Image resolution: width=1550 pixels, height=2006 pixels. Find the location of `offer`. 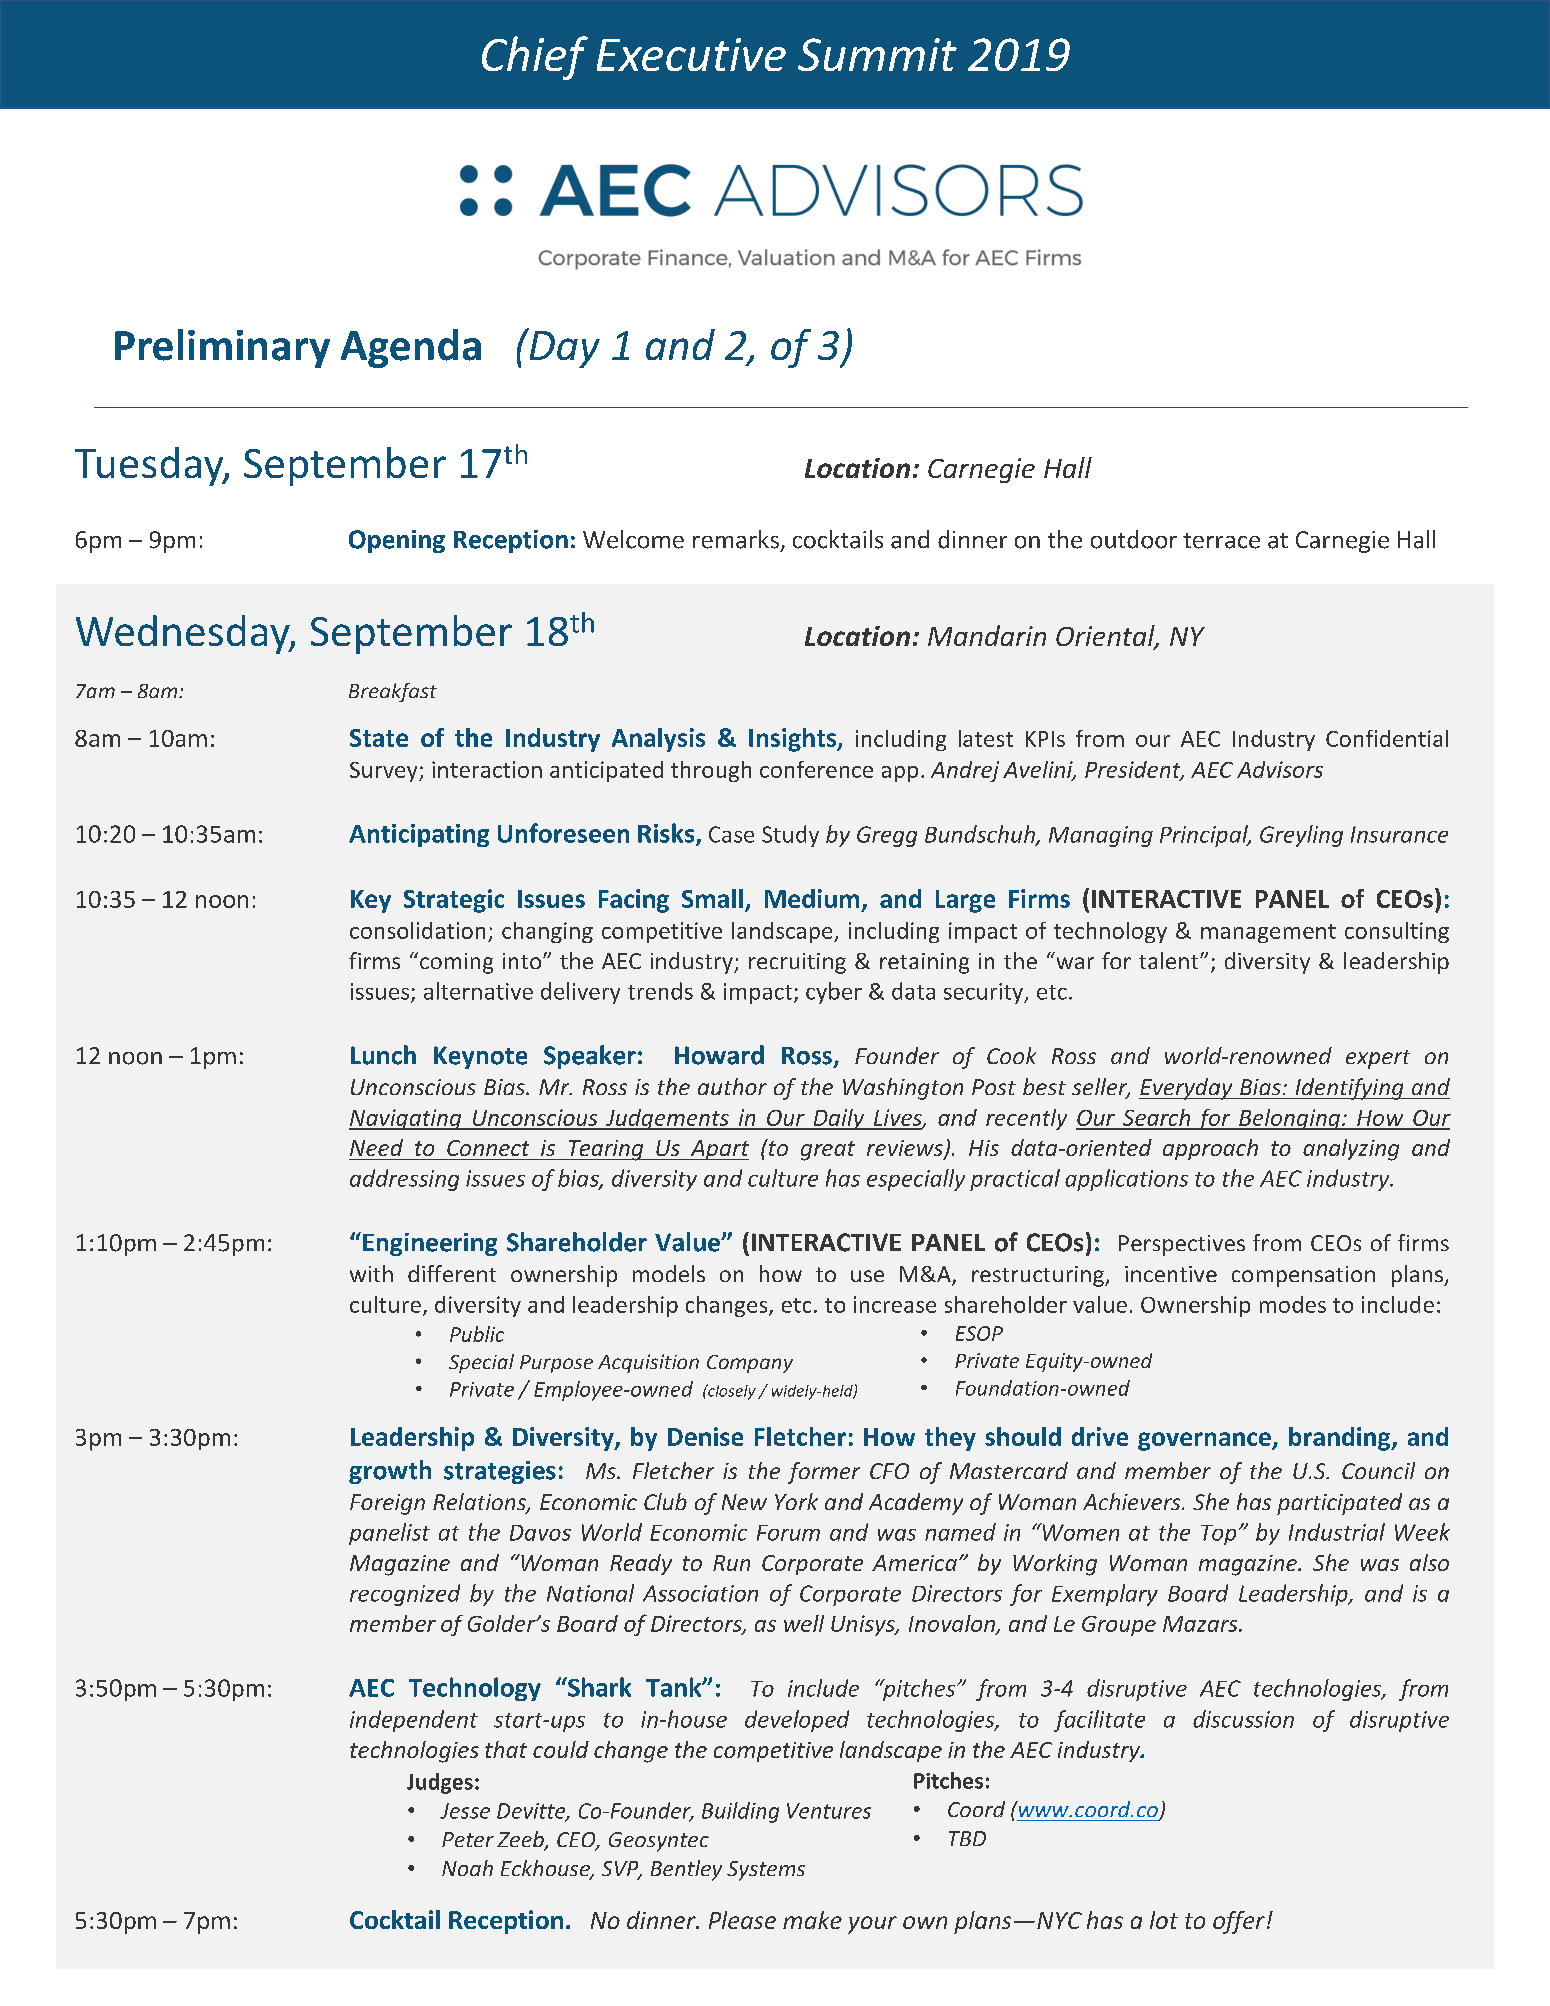

offer is located at coordinates (1239, 1922).
